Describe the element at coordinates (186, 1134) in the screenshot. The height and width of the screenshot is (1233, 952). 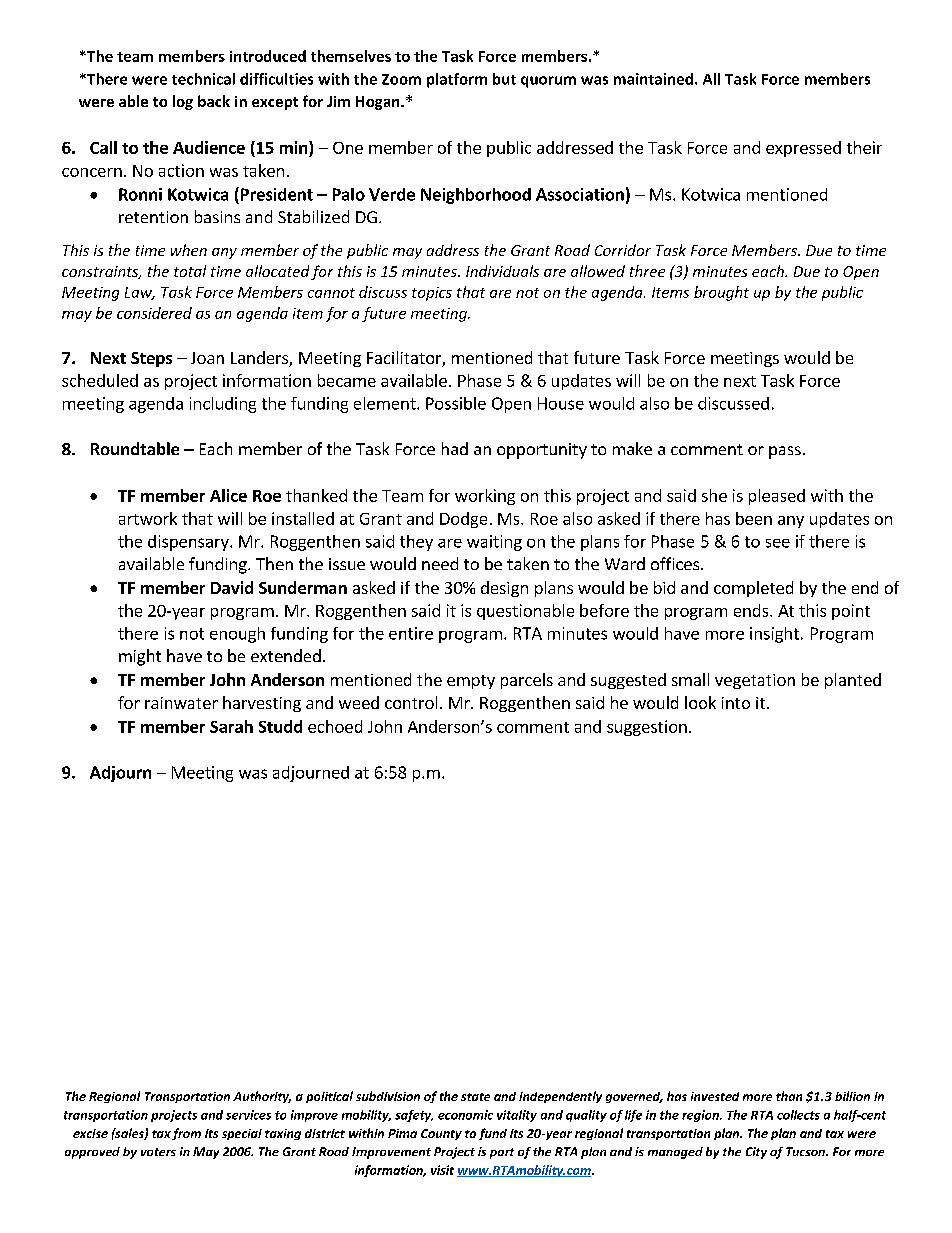
I see `from` at that location.
